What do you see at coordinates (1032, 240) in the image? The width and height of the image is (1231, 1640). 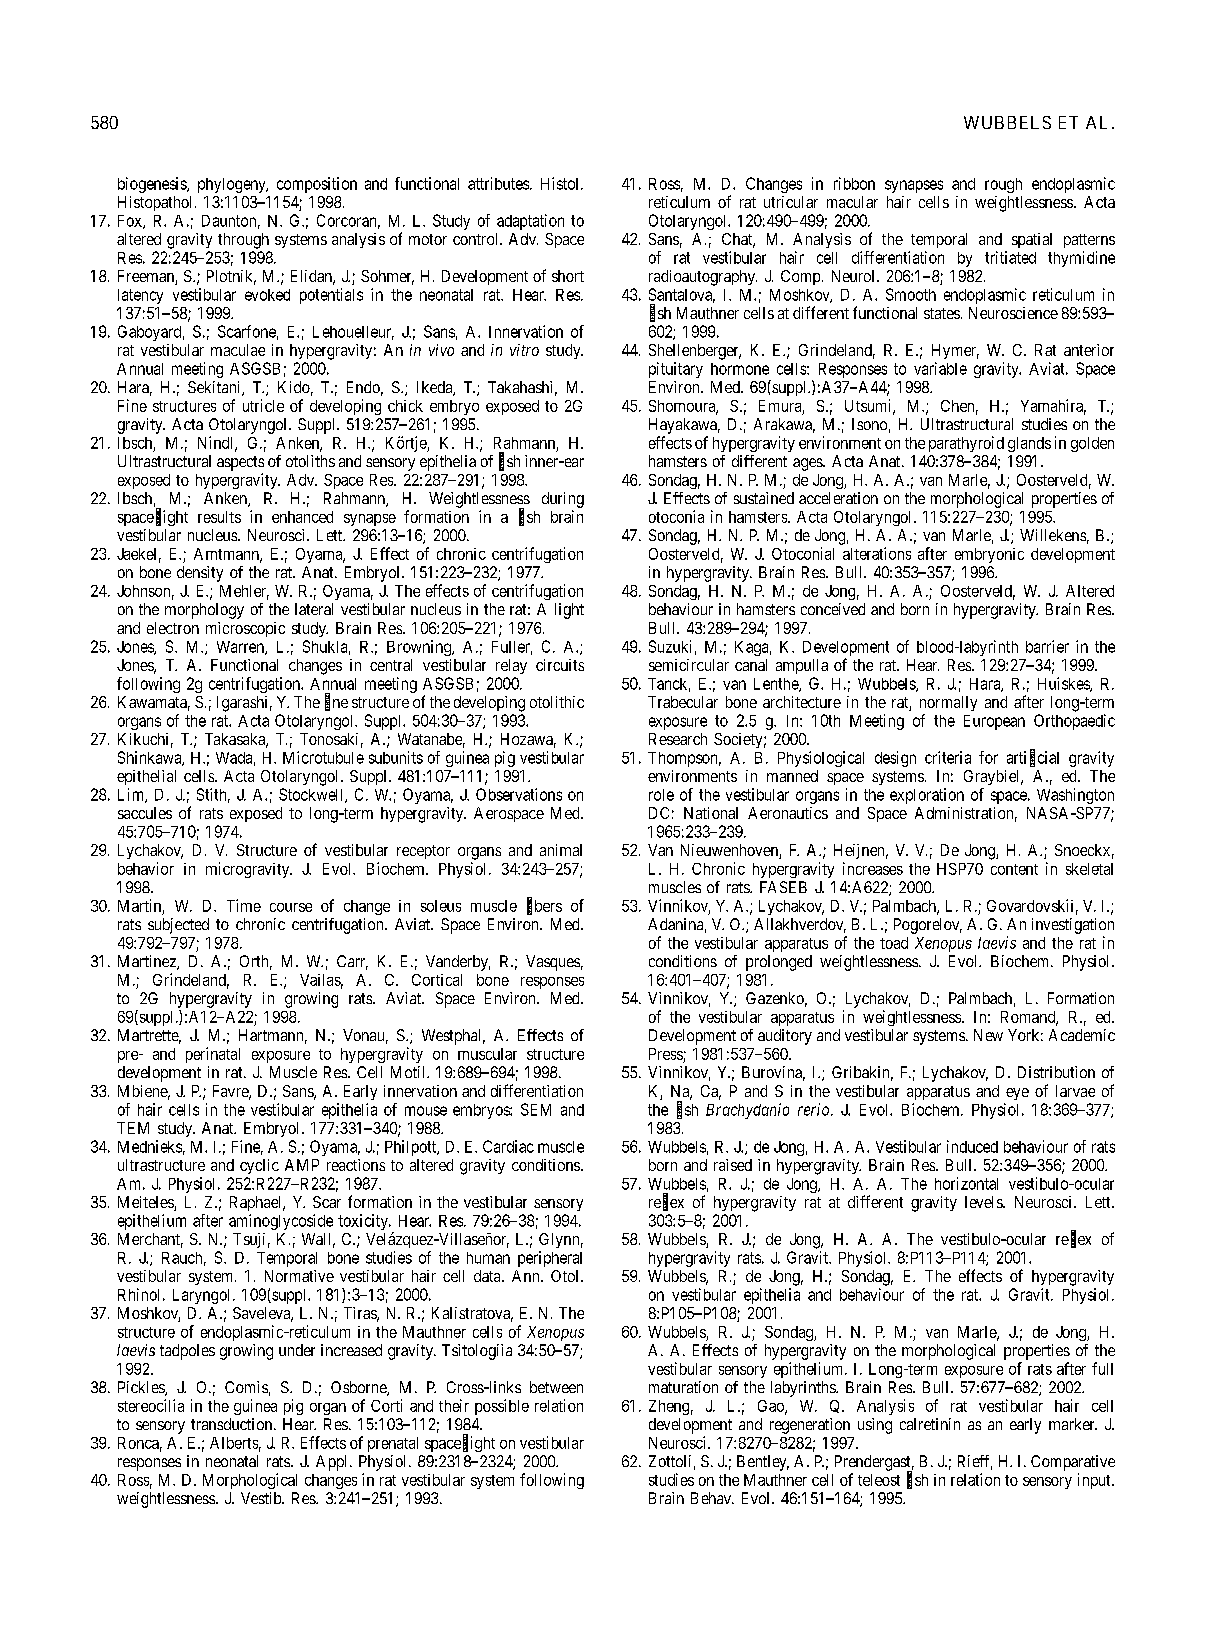 I see `spatial` at bounding box center [1032, 240].
